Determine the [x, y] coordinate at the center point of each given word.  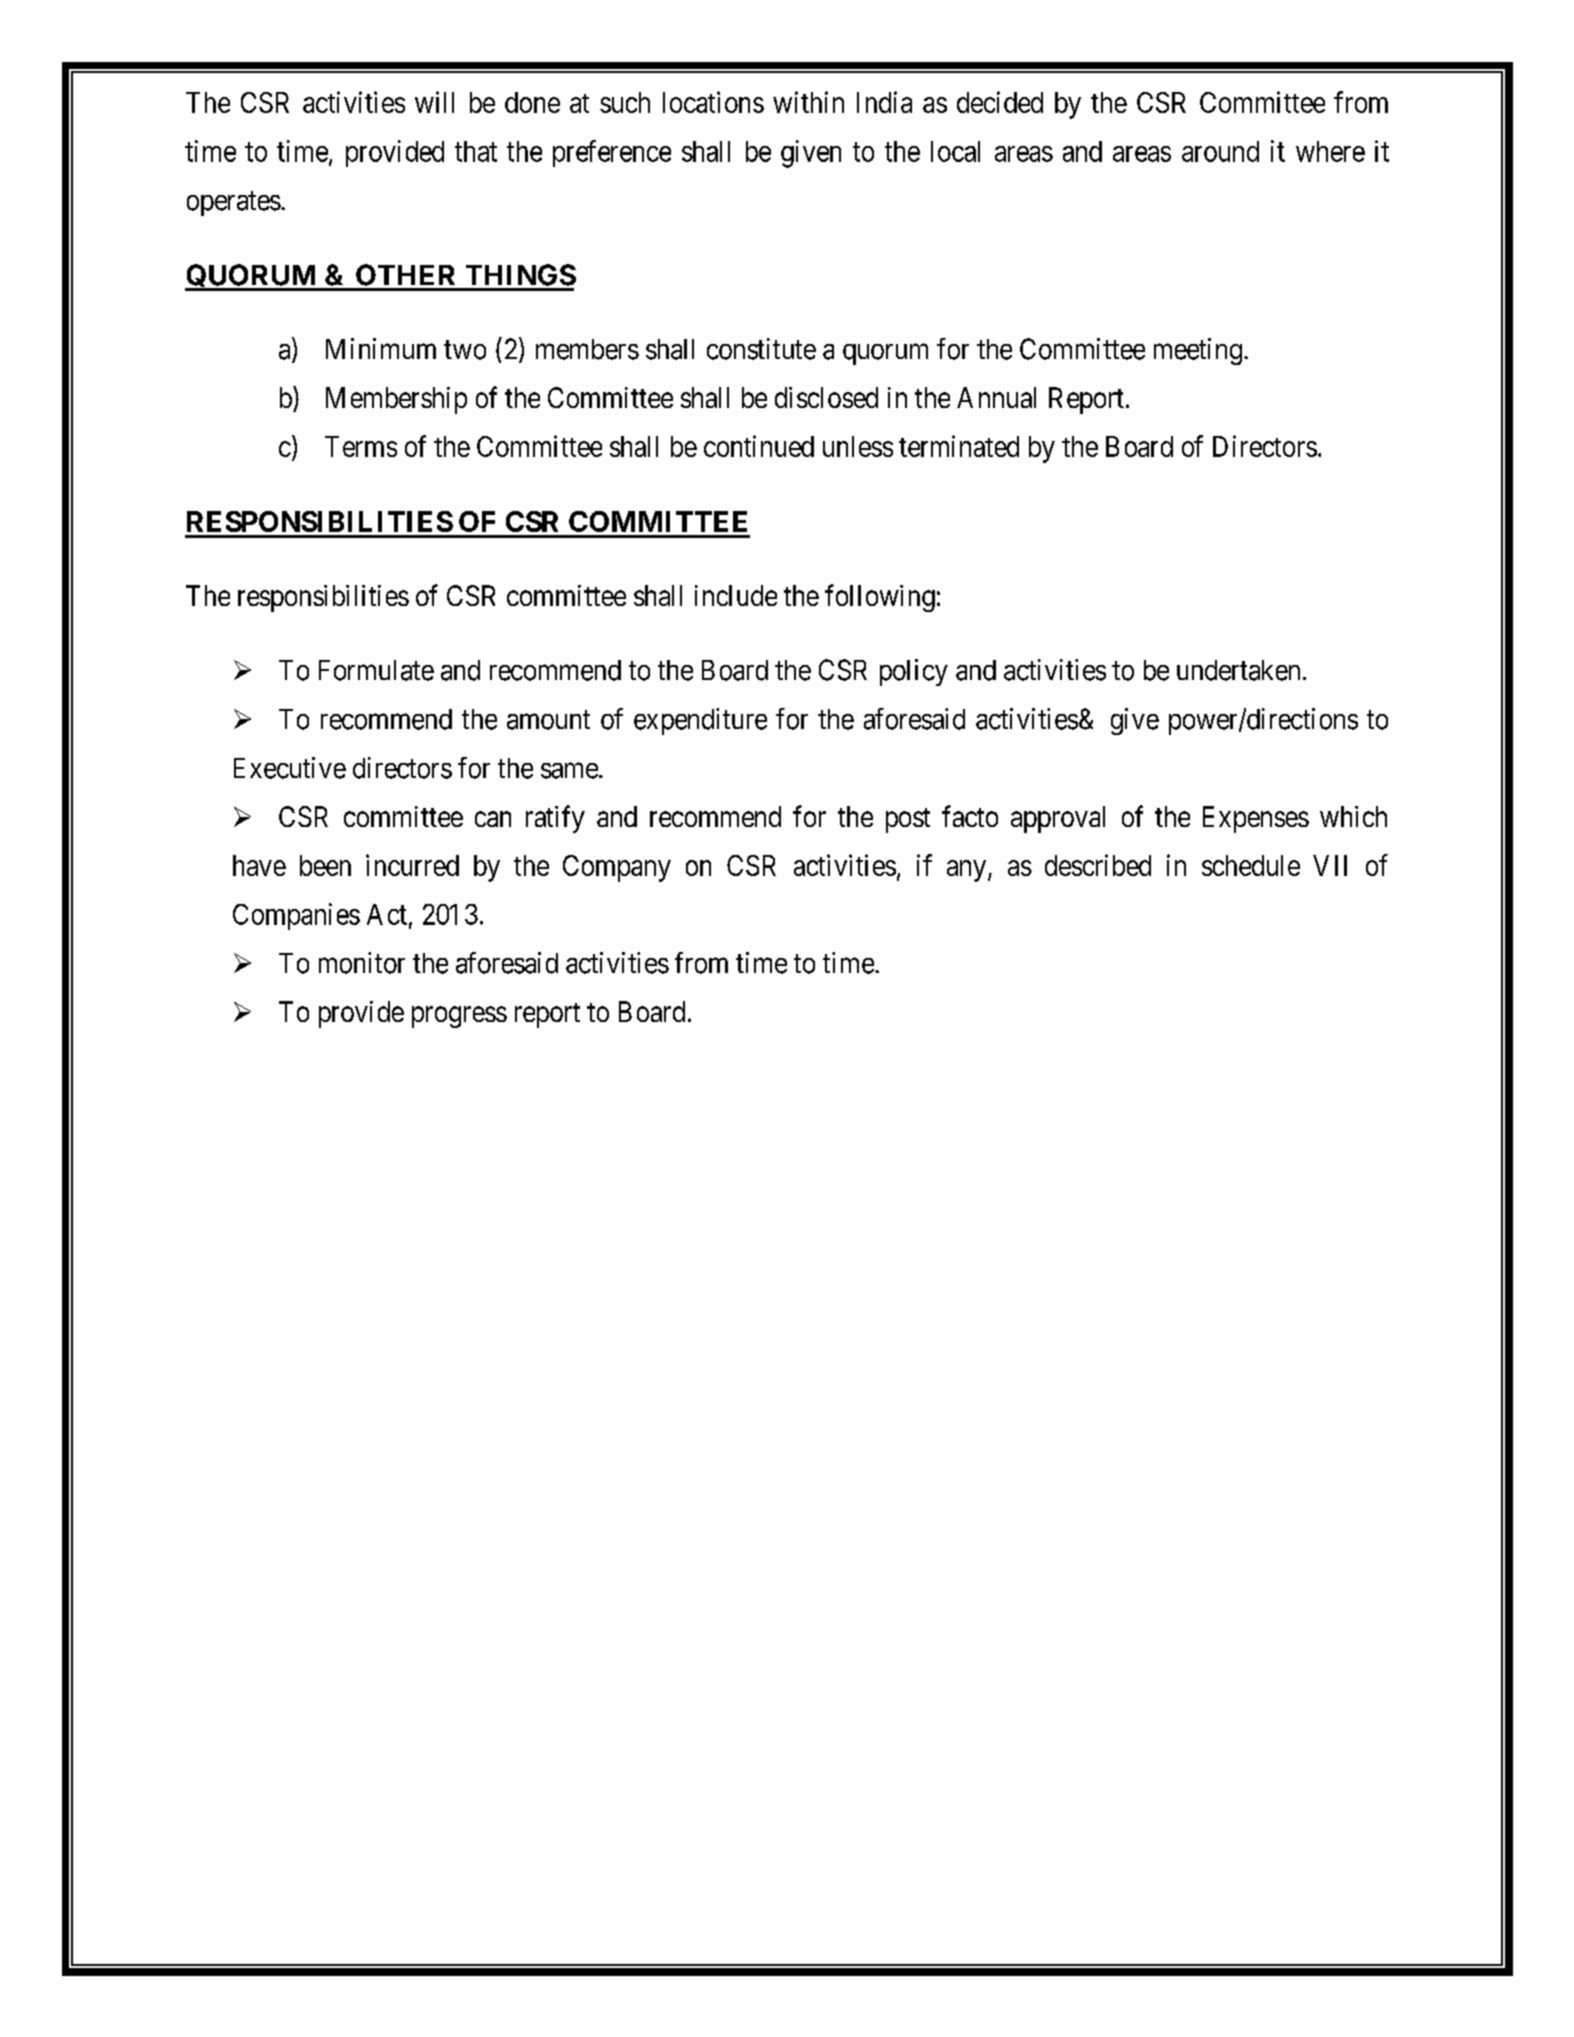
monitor [362, 963]
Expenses [1256, 819]
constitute [761, 349]
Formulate [376, 670]
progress [459, 1017]
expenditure [700, 721]
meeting [1198, 351]
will [434, 102]
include [736, 595]
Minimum [381, 348]
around [1220, 151]
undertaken [1238, 670]
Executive [290, 768]
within [808, 102]
